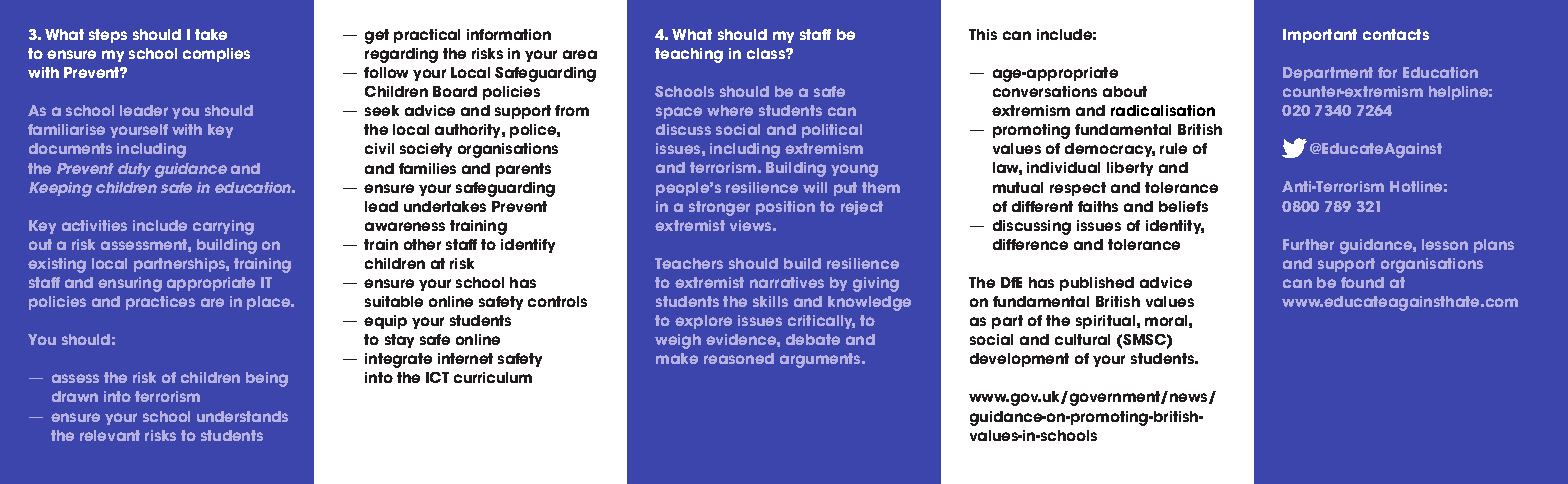 The height and width of the screenshot is (484, 1568). Describe the element at coordinates (1362, 282) in the screenshot. I see `found` at that location.
